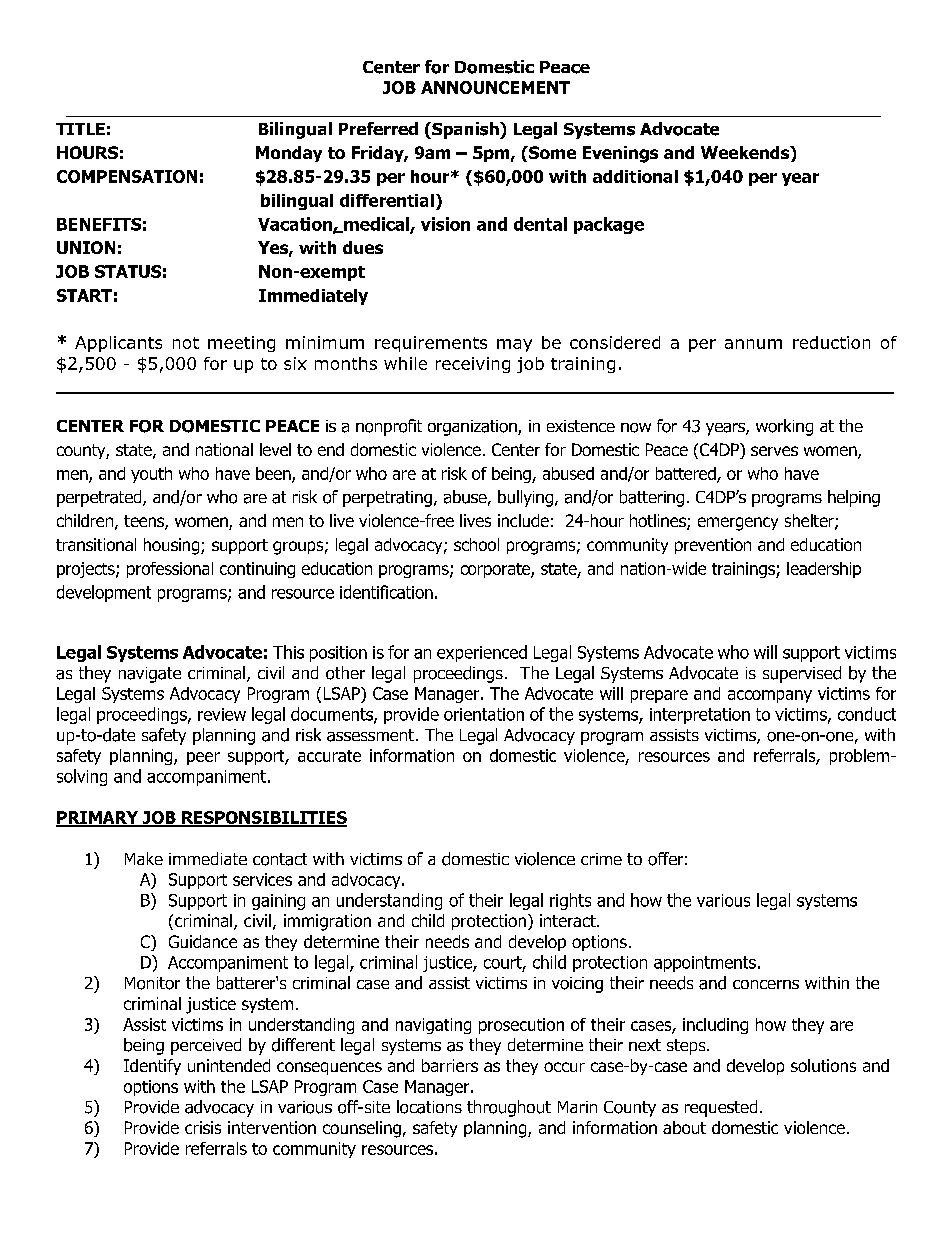 The image size is (952, 1233). What do you see at coordinates (509, 1108) in the screenshot?
I see `throughout` at bounding box center [509, 1108].
